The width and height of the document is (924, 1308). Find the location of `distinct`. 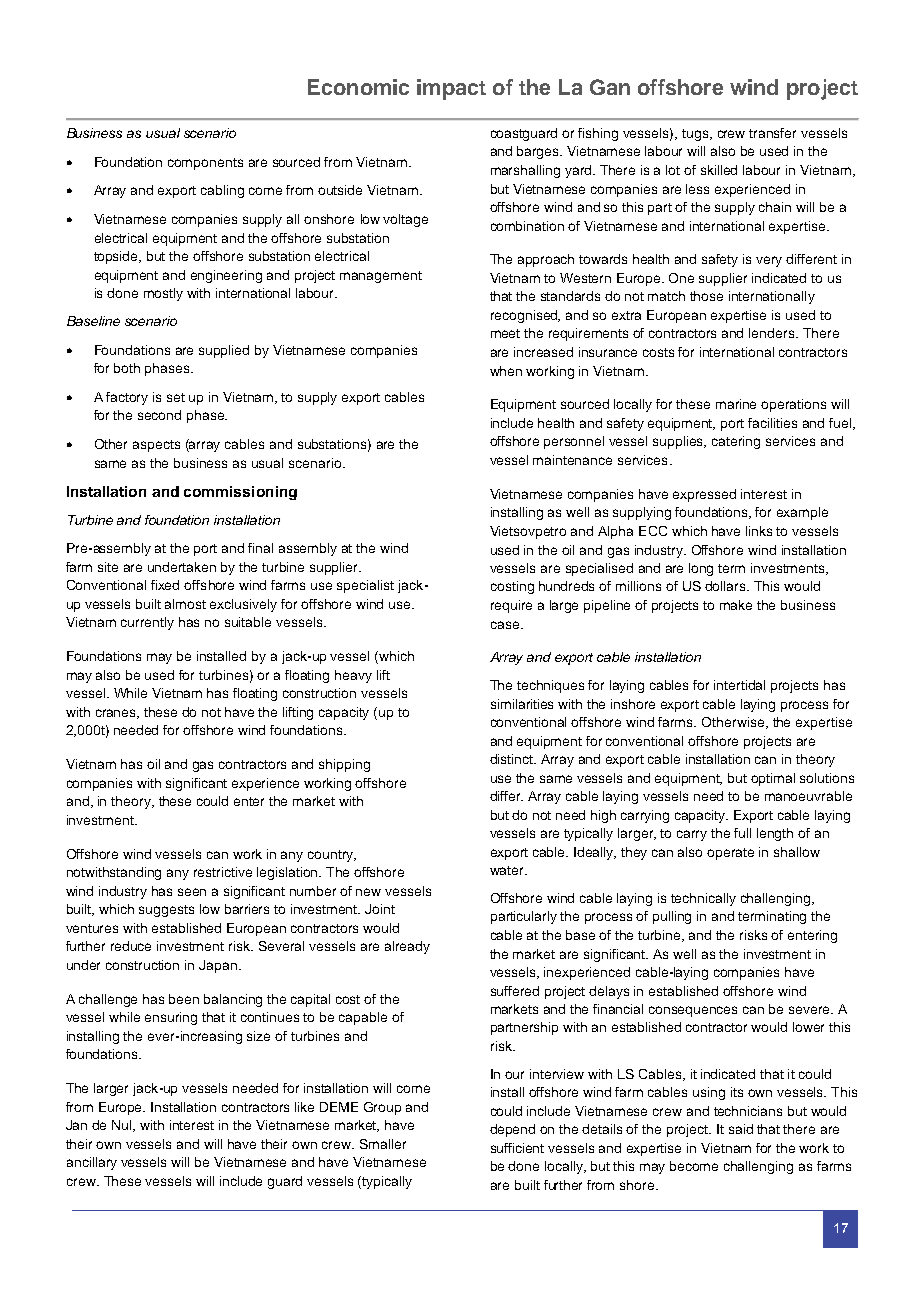

distinct is located at coordinates (513, 759).
